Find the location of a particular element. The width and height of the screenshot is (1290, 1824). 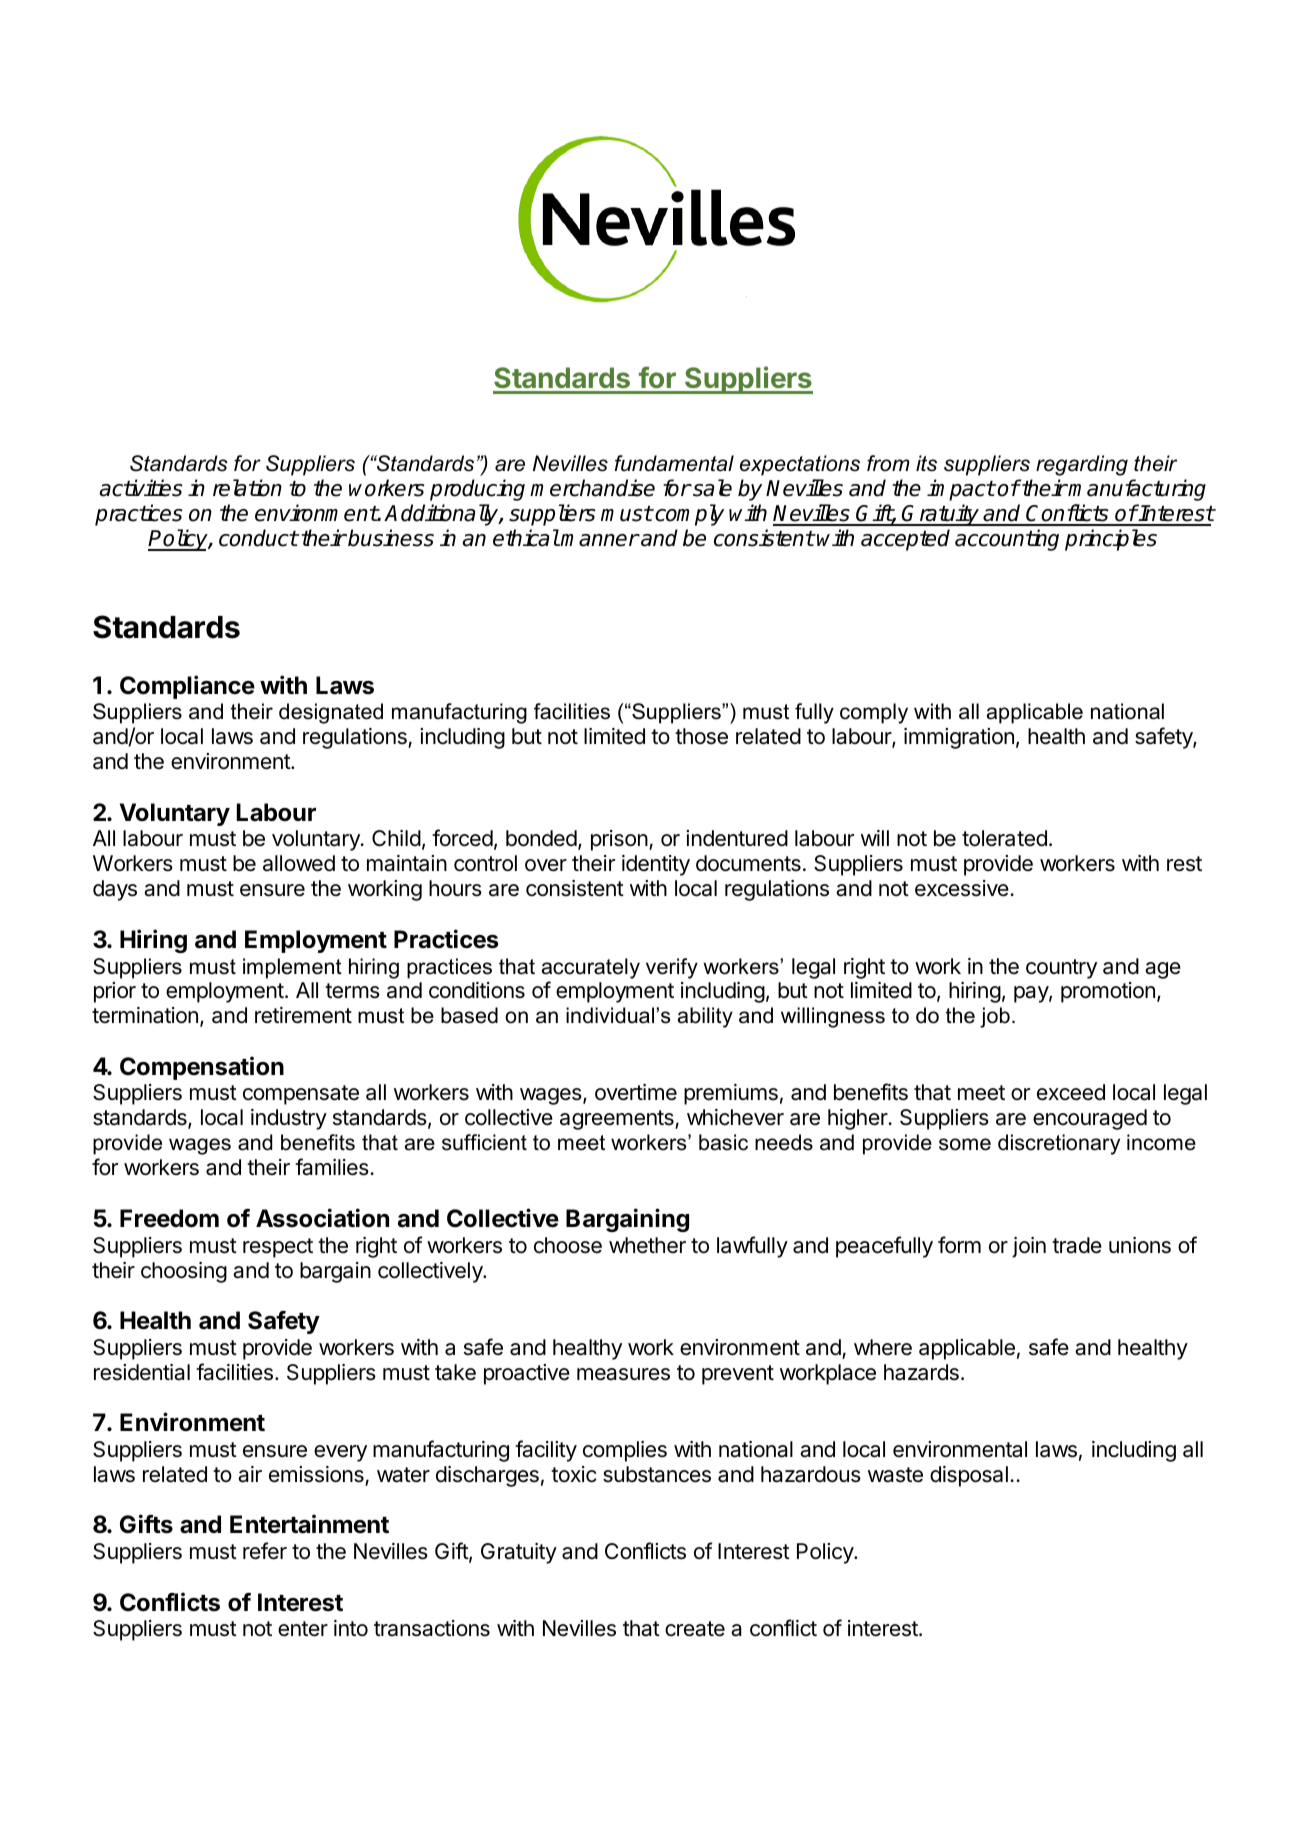

allowed is located at coordinates (299, 863).
